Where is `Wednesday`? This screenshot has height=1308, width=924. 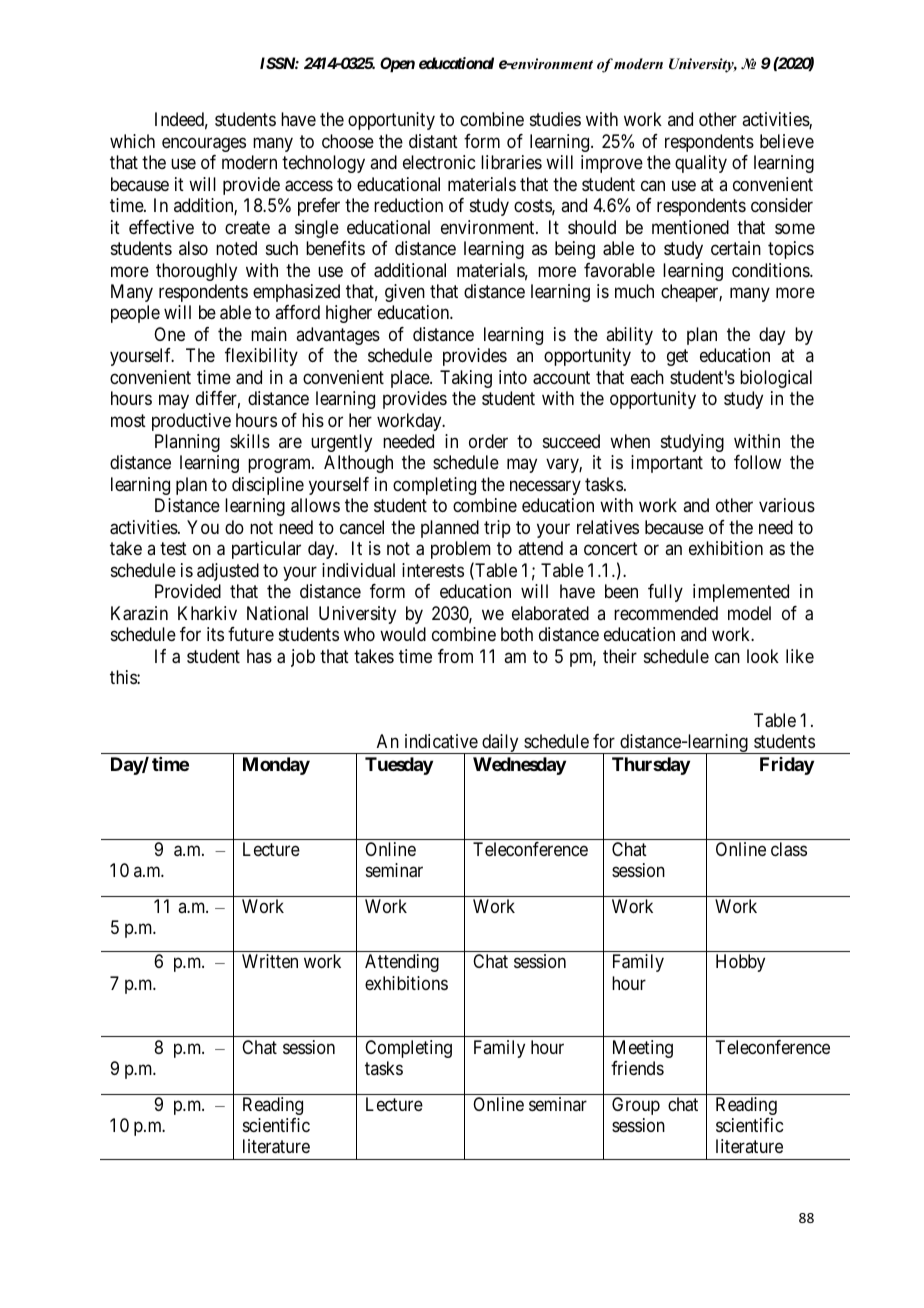
Wednesday is located at coordinates (519, 766).
